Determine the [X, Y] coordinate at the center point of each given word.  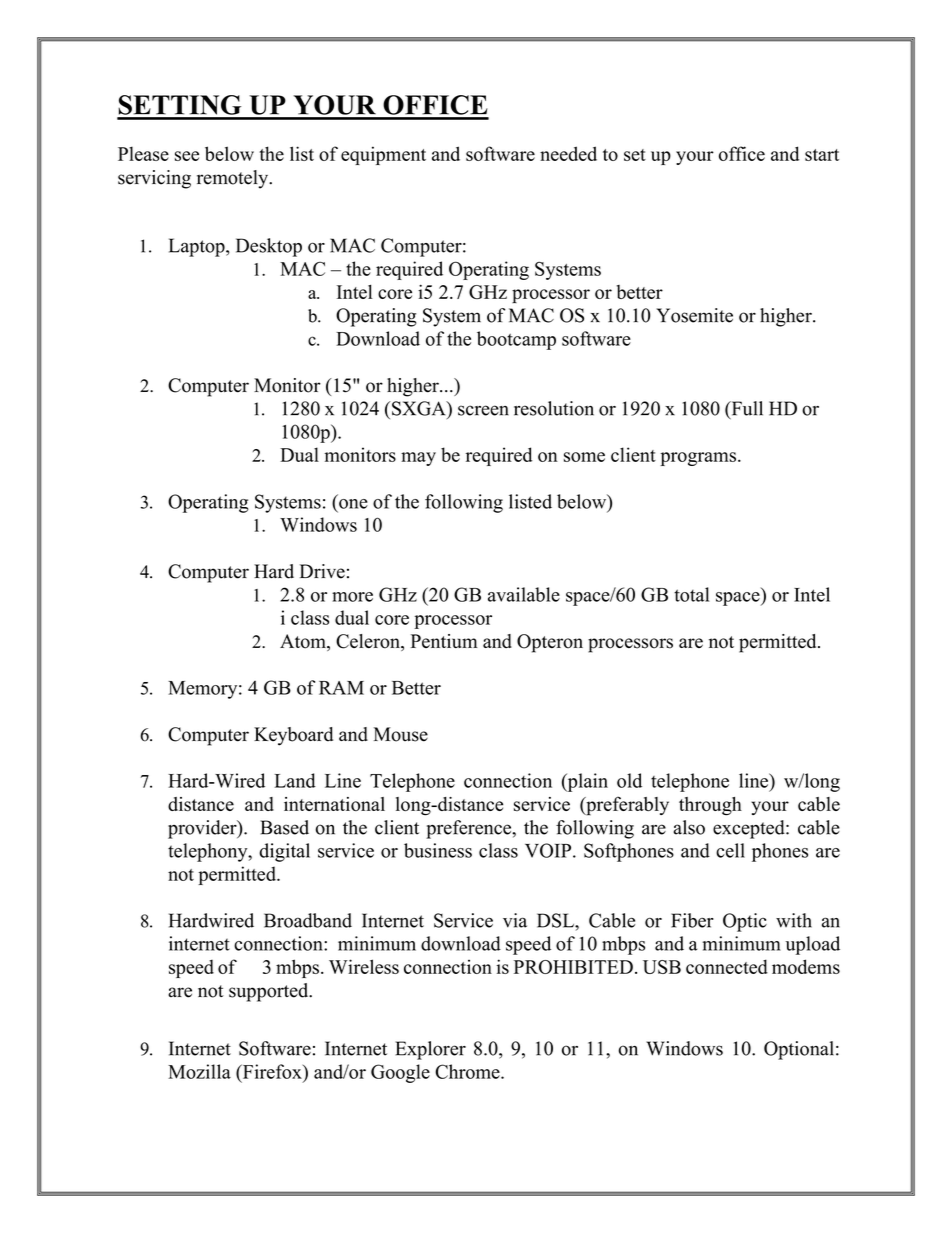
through [710, 806]
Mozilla [199, 1071]
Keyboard [293, 736]
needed [568, 153]
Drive [322, 571]
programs [699, 459]
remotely [234, 179]
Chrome [468, 1071]
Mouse [401, 734]
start [822, 155]
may [418, 459]
